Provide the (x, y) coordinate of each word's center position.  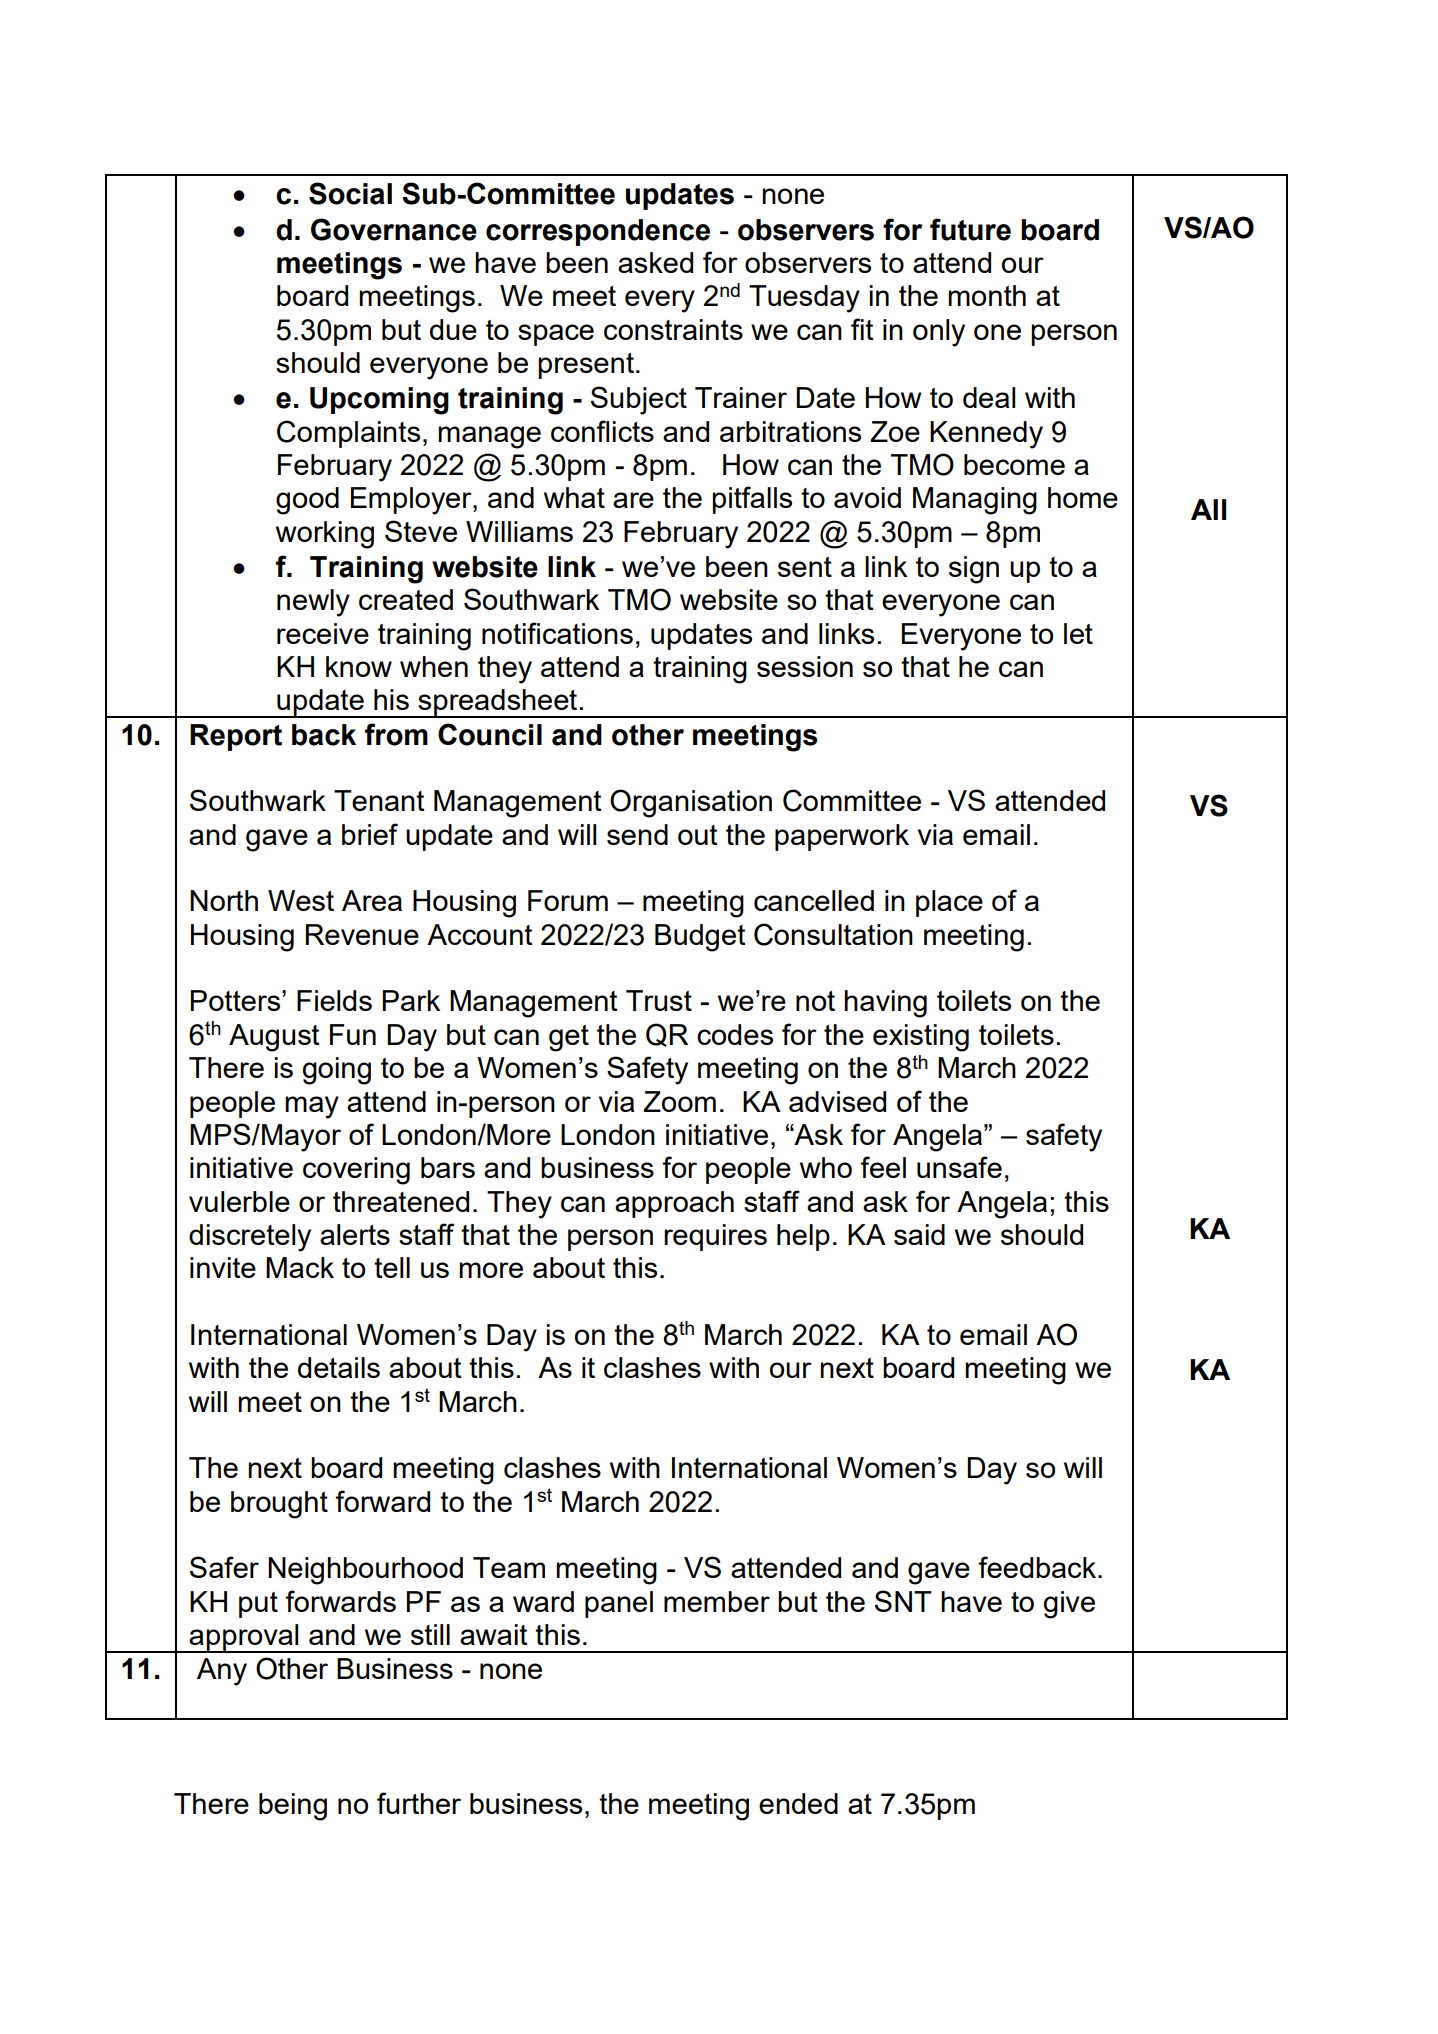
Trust (659, 1000)
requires (715, 1237)
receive (323, 633)
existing (921, 1038)
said (919, 1234)
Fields (334, 1000)
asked (655, 262)
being (293, 1807)
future (970, 229)
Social (350, 193)
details (339, 1367)
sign (974, 570)
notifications (557, 633)
